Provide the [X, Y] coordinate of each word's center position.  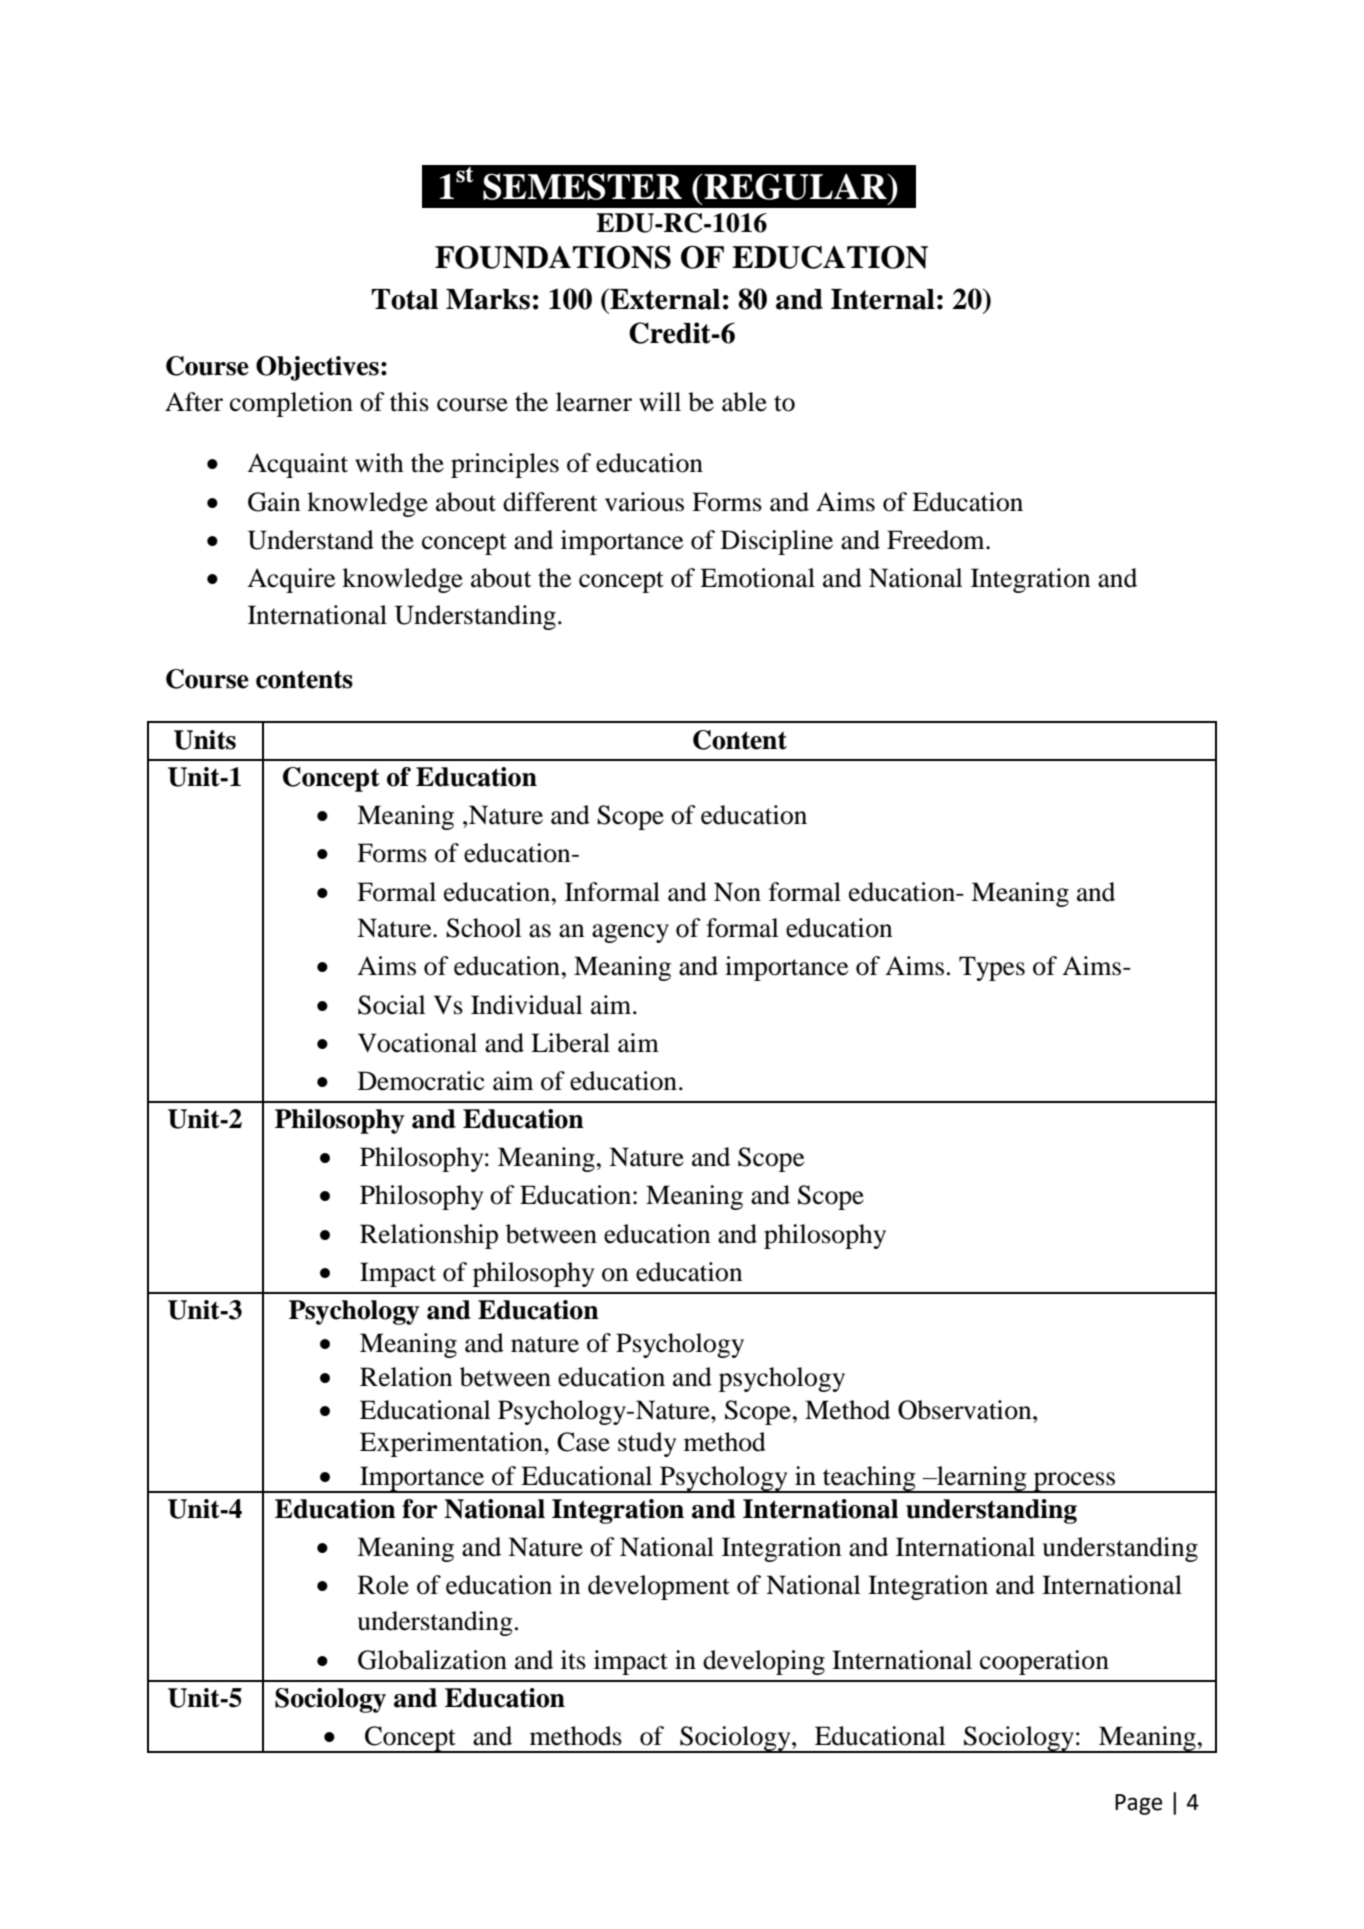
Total [404, 299]
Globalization [432, 1660]
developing [764, 1662]
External [664, 299]
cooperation [1044, 1662]
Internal [883, 299]
